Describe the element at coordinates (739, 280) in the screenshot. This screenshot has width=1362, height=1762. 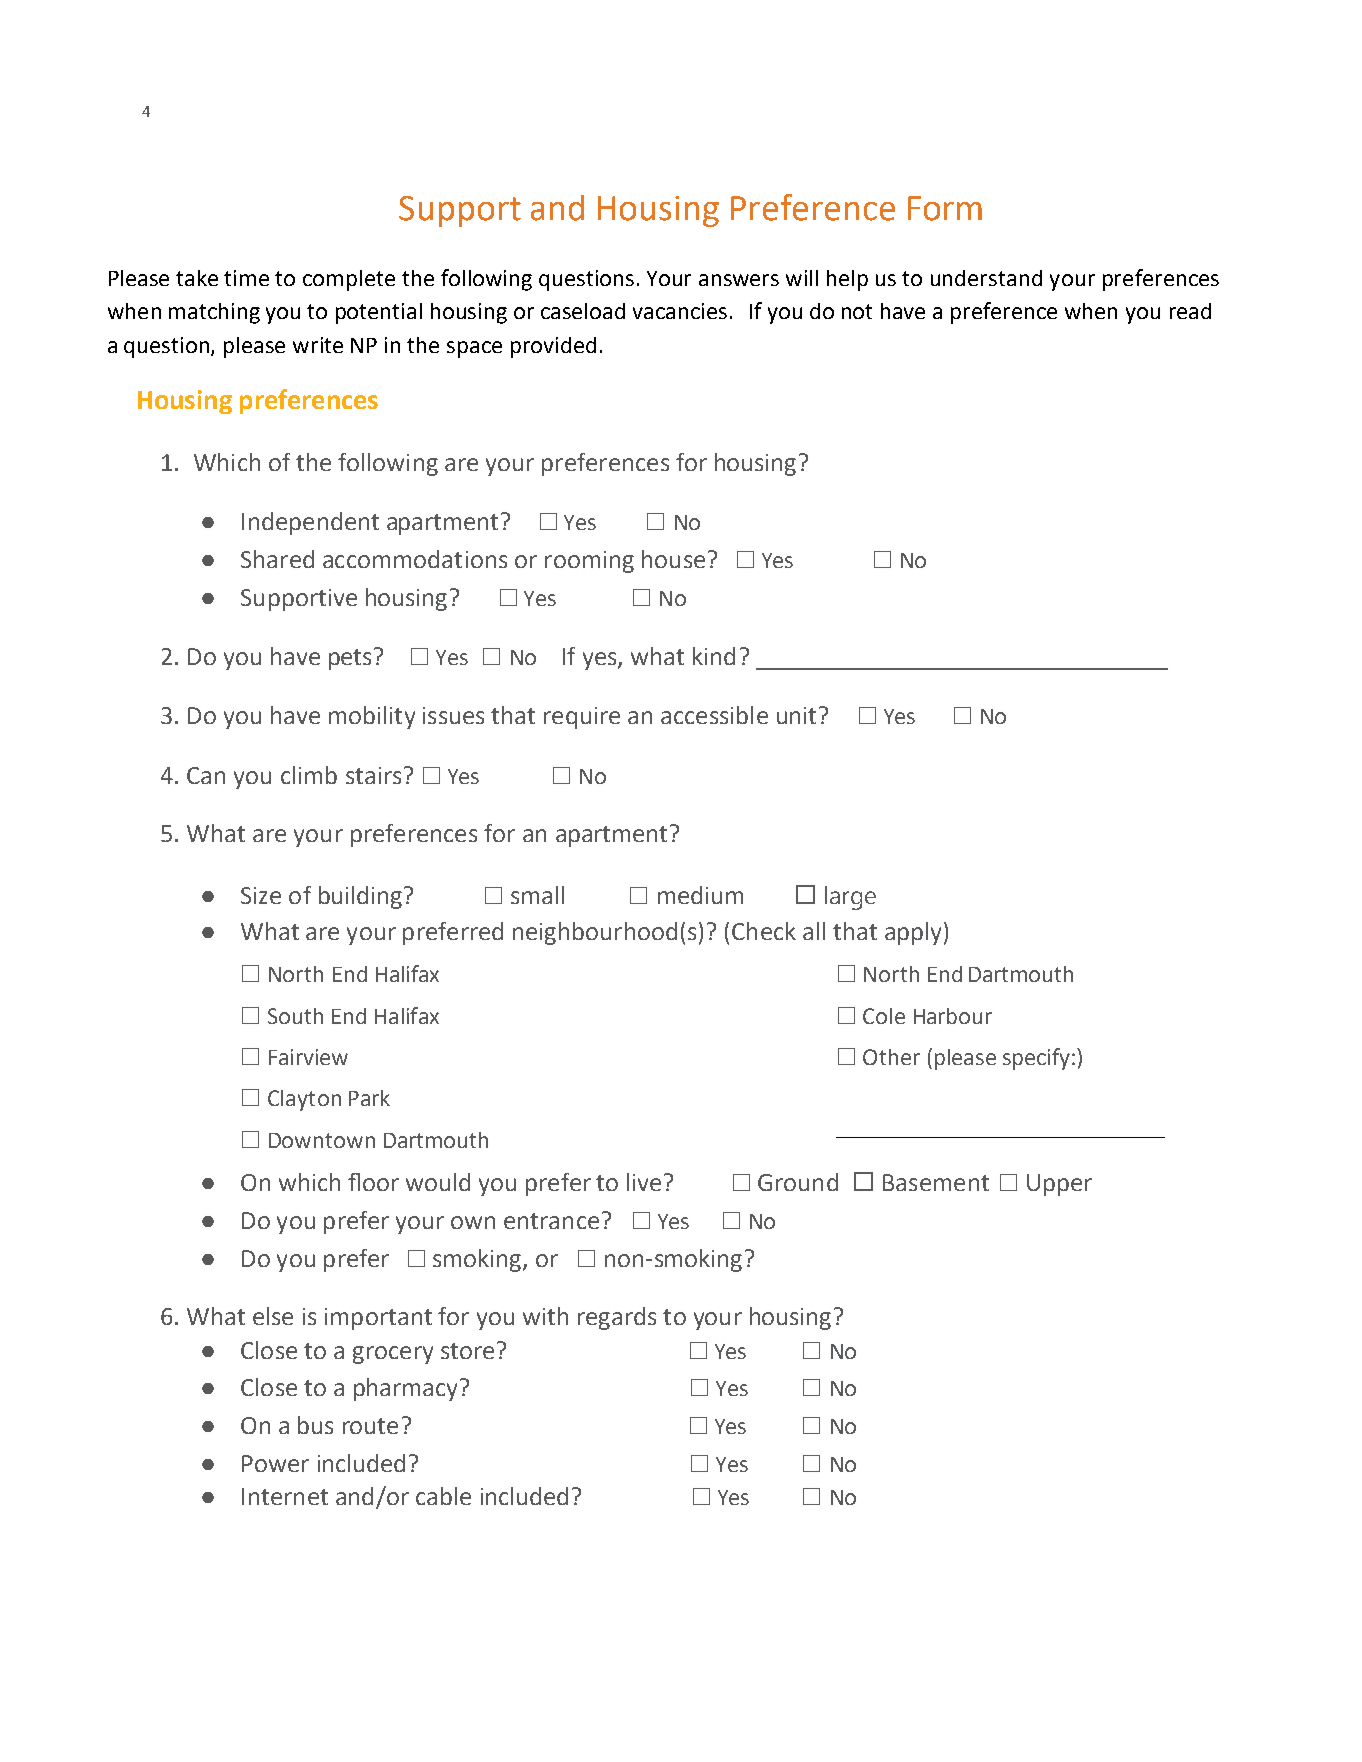
I see `answers` at that location.
